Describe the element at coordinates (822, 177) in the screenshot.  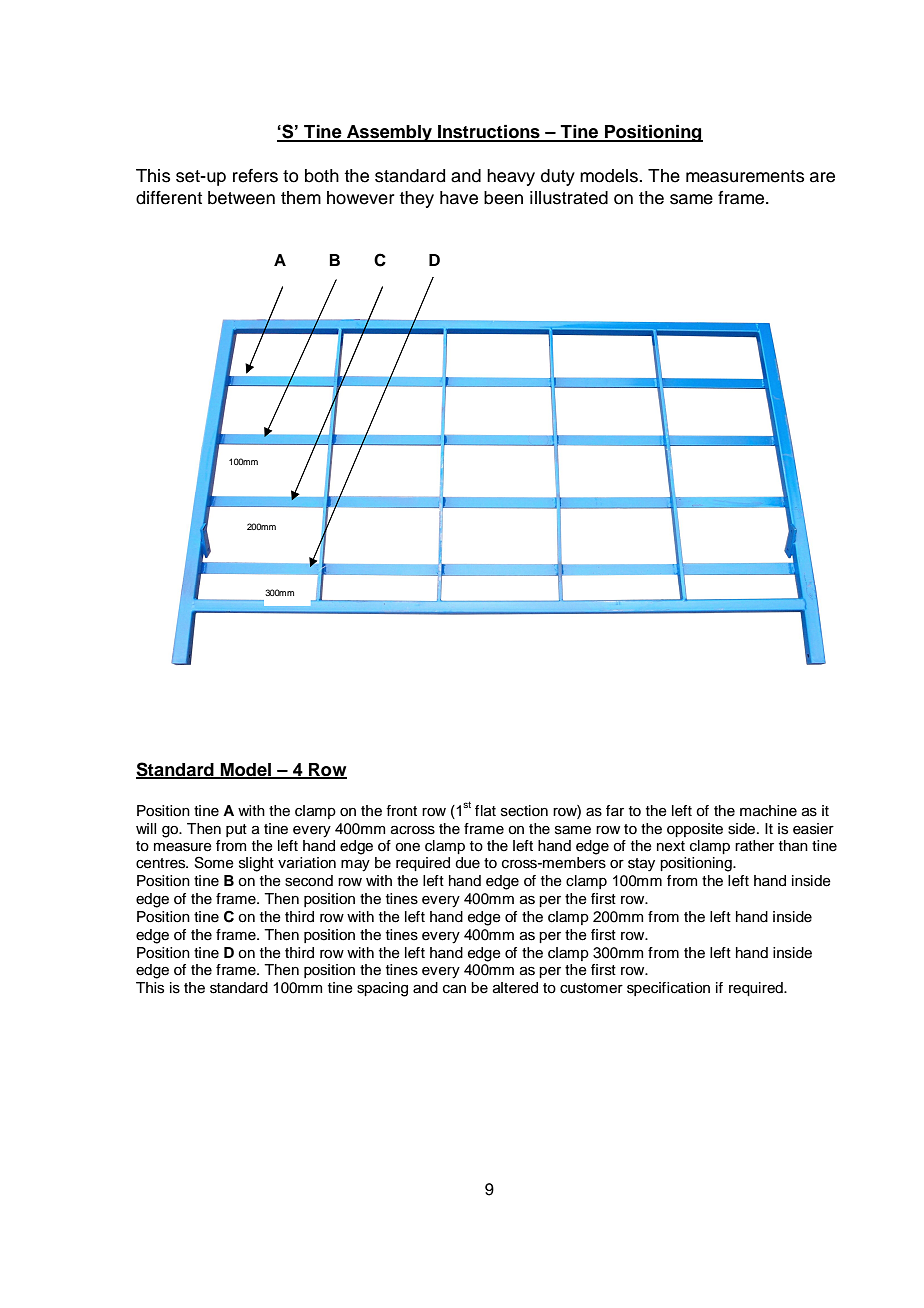
I see `are` at that location.
